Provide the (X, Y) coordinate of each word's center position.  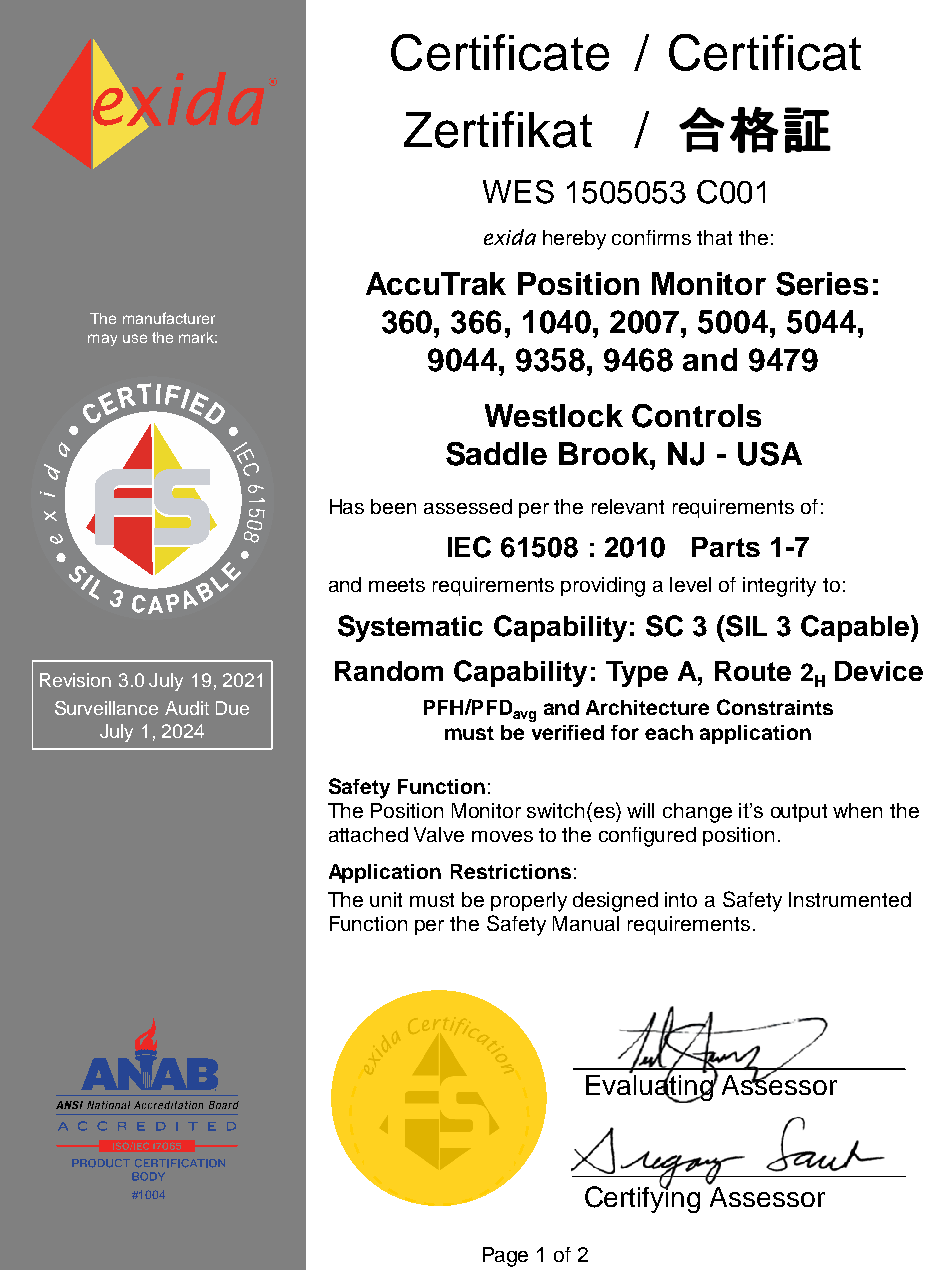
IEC (469, 547)
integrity (779, 587)
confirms (651, 237)
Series (822, 284)
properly (529, 902)
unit (386, 899)
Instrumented (850, 899)
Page (505, 1257)
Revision (75, 680)
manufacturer (169, 318)
